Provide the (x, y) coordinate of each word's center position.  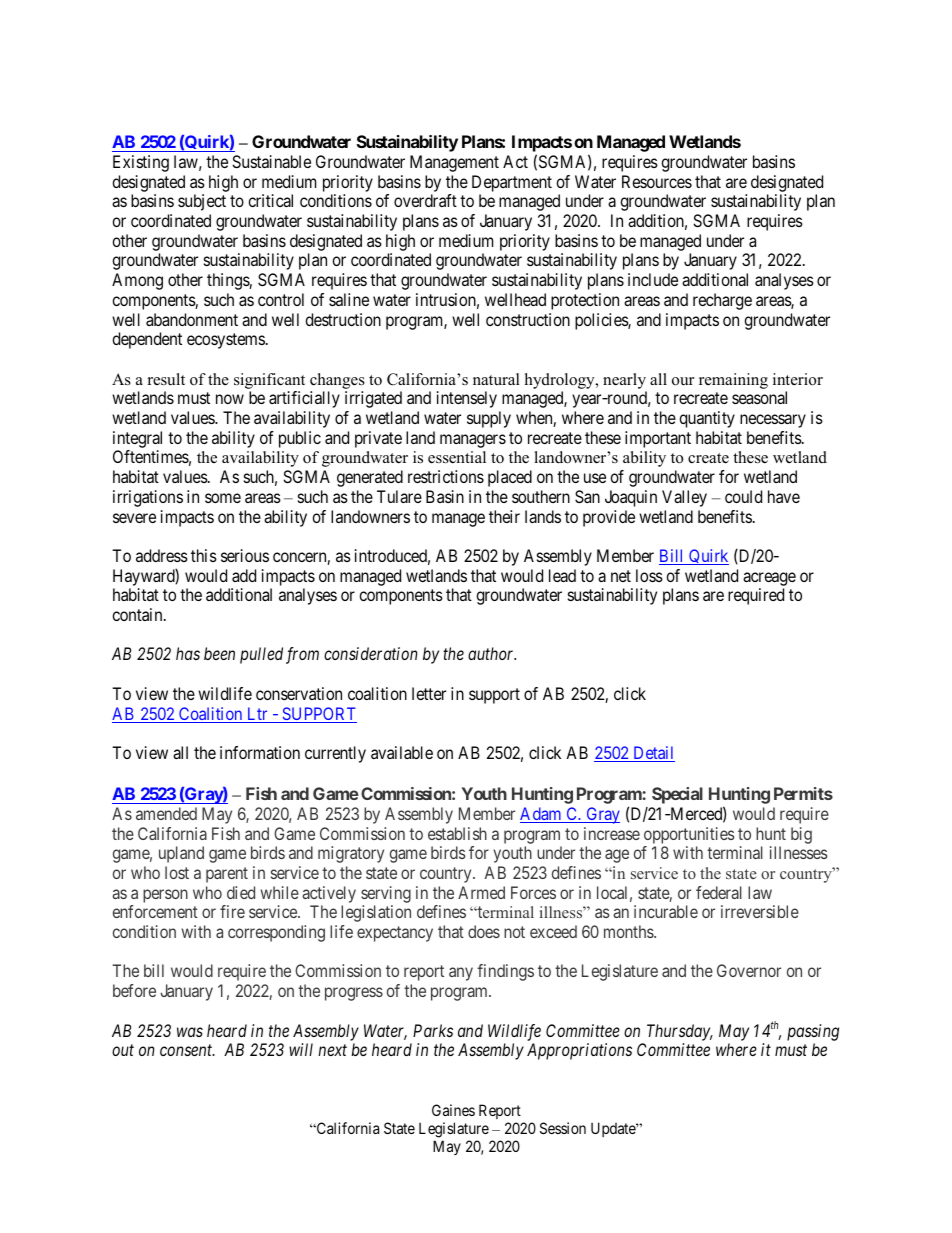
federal (719, 892)
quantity (707, 419)
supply (489, 419)
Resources (657, 181)
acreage (769, 579)
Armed (481, 892)
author (492, 653)
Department (512, 185)
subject (202, 202)
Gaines (453, 1110)
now (230, 399)
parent (227, 875)
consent (187, 1050)
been (219, 653)
